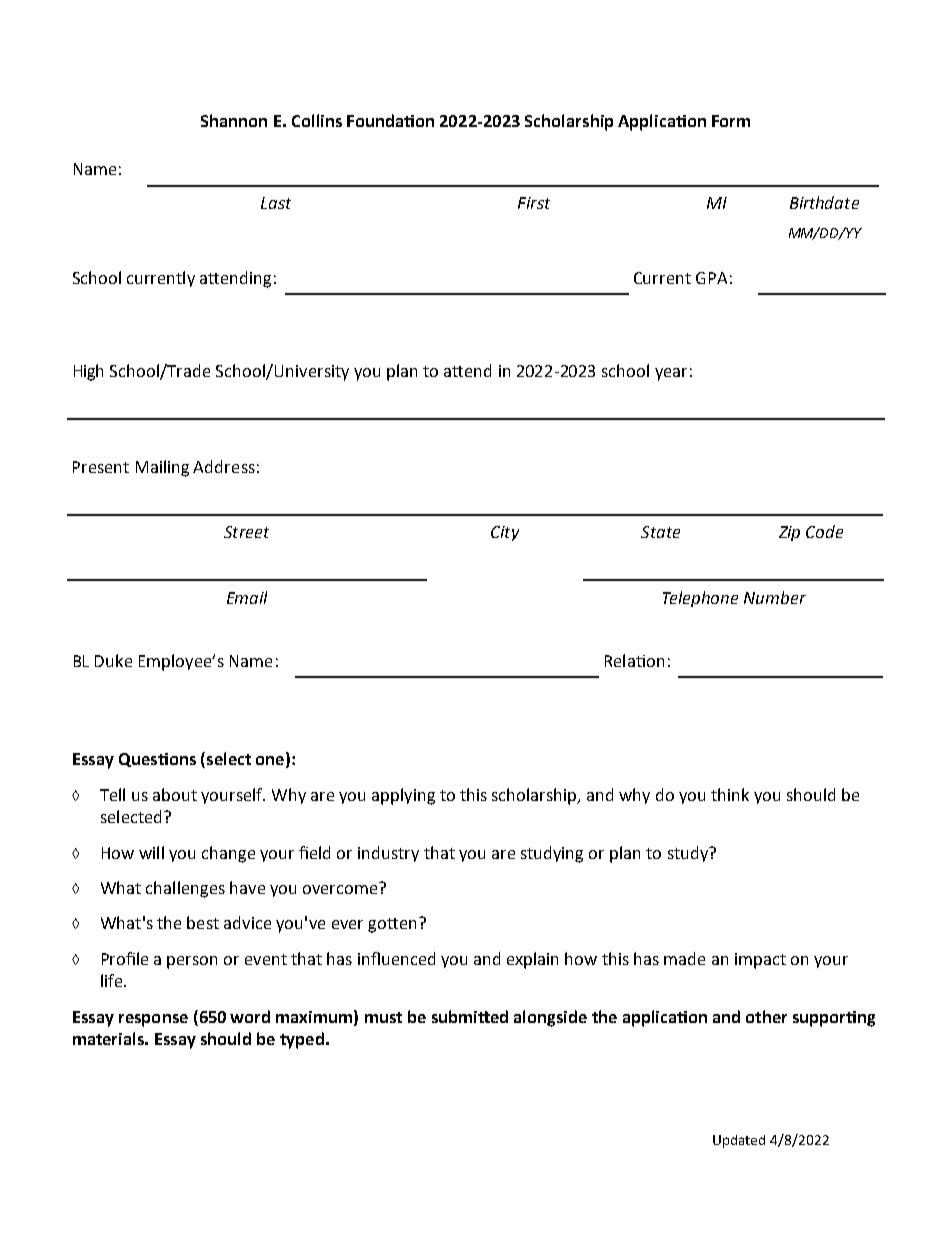 The width and height of the screenshot is (952, 1233). I want to click on High, so click(88, 372).
